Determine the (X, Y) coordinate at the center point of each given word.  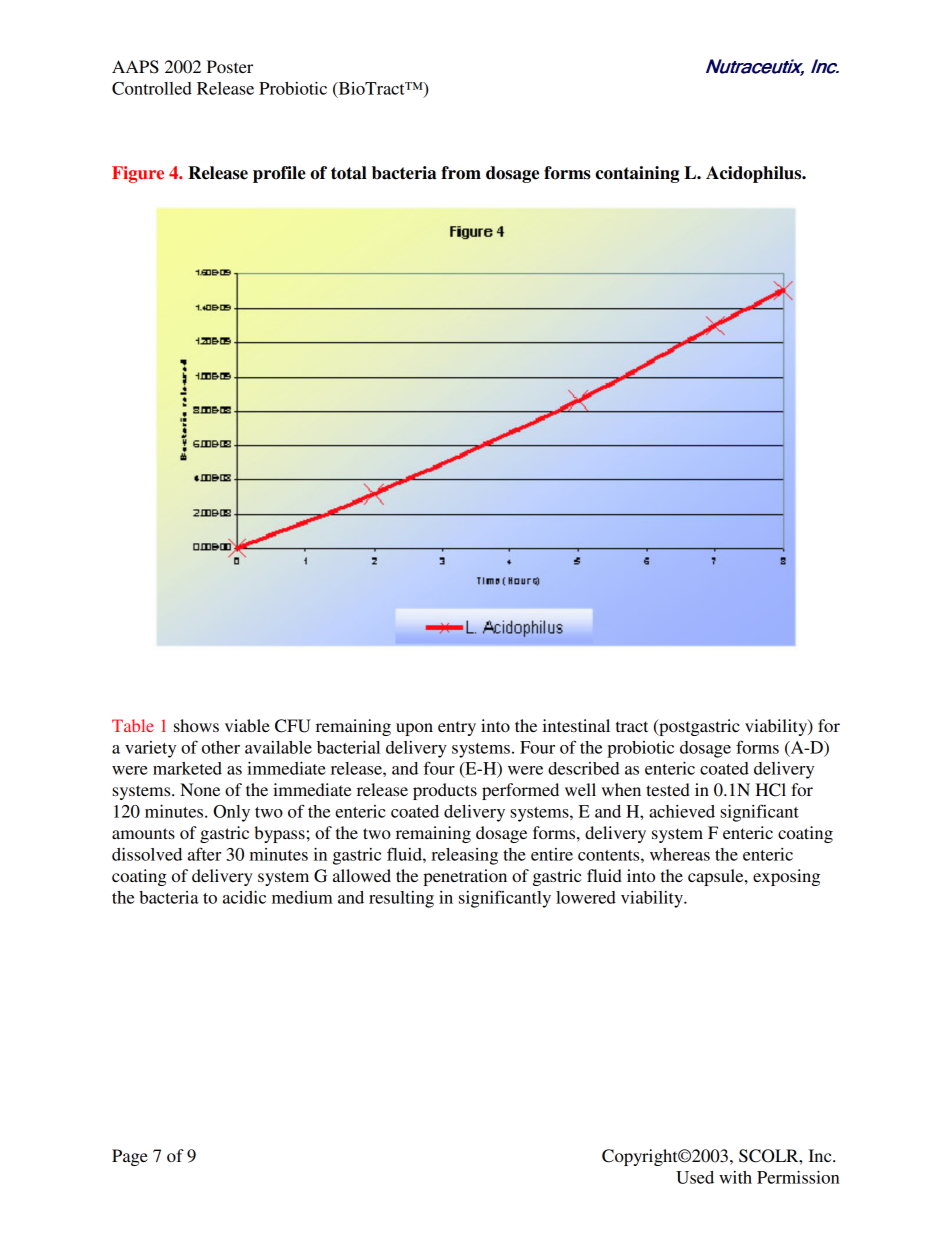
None (200, 789)
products (445, 791)
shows (196, 725)
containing (637, 174)
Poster (230, 66)
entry (457, 728)
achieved (682, 811)
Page (130, 1157)
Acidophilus (755, 174)
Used (695, 1177)
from (461, 173)
